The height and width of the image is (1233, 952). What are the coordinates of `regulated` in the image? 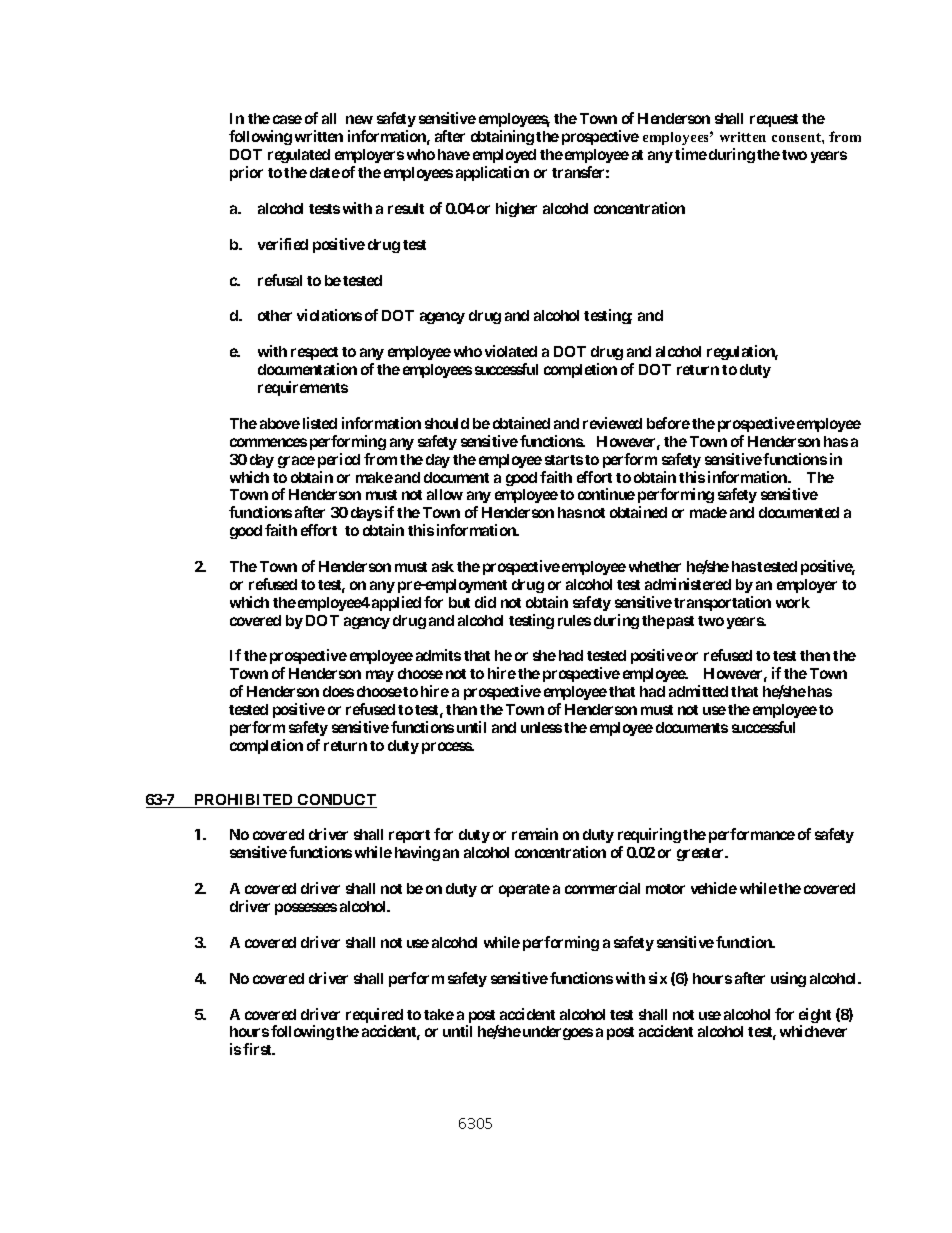 It's located at (299, 156).
